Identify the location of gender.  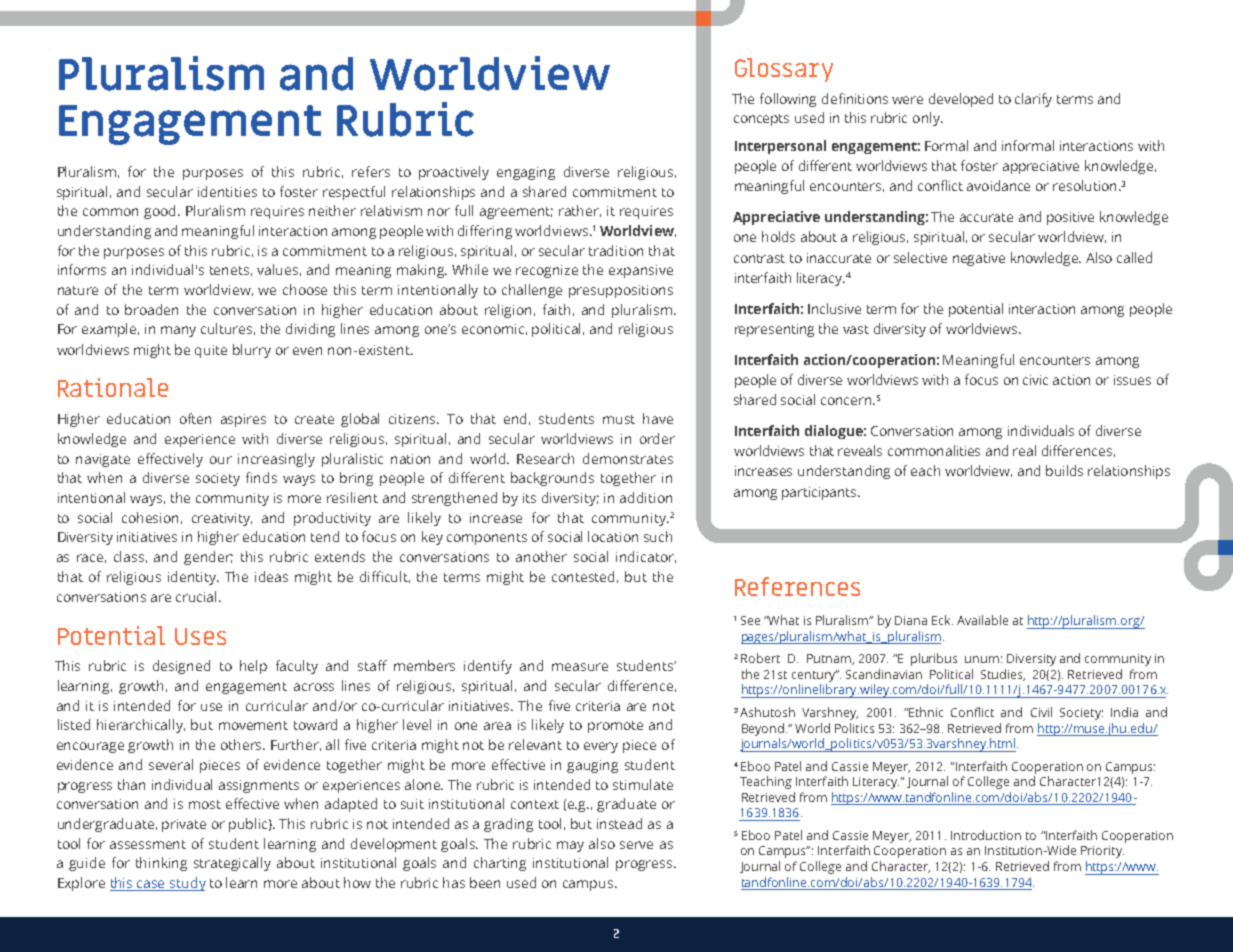
(208, 558).
